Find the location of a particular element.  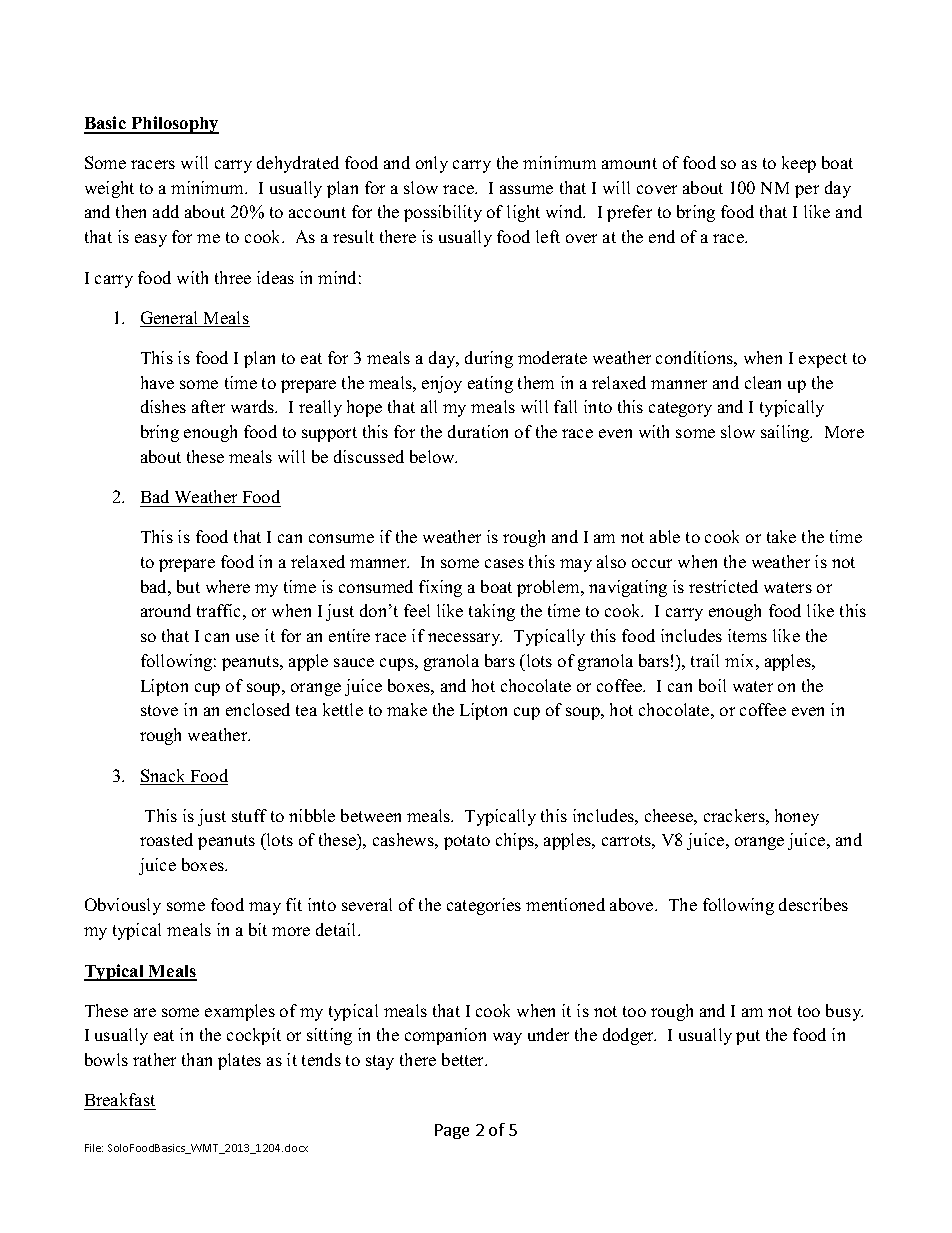

put is located at coordinates (748, 1037).
